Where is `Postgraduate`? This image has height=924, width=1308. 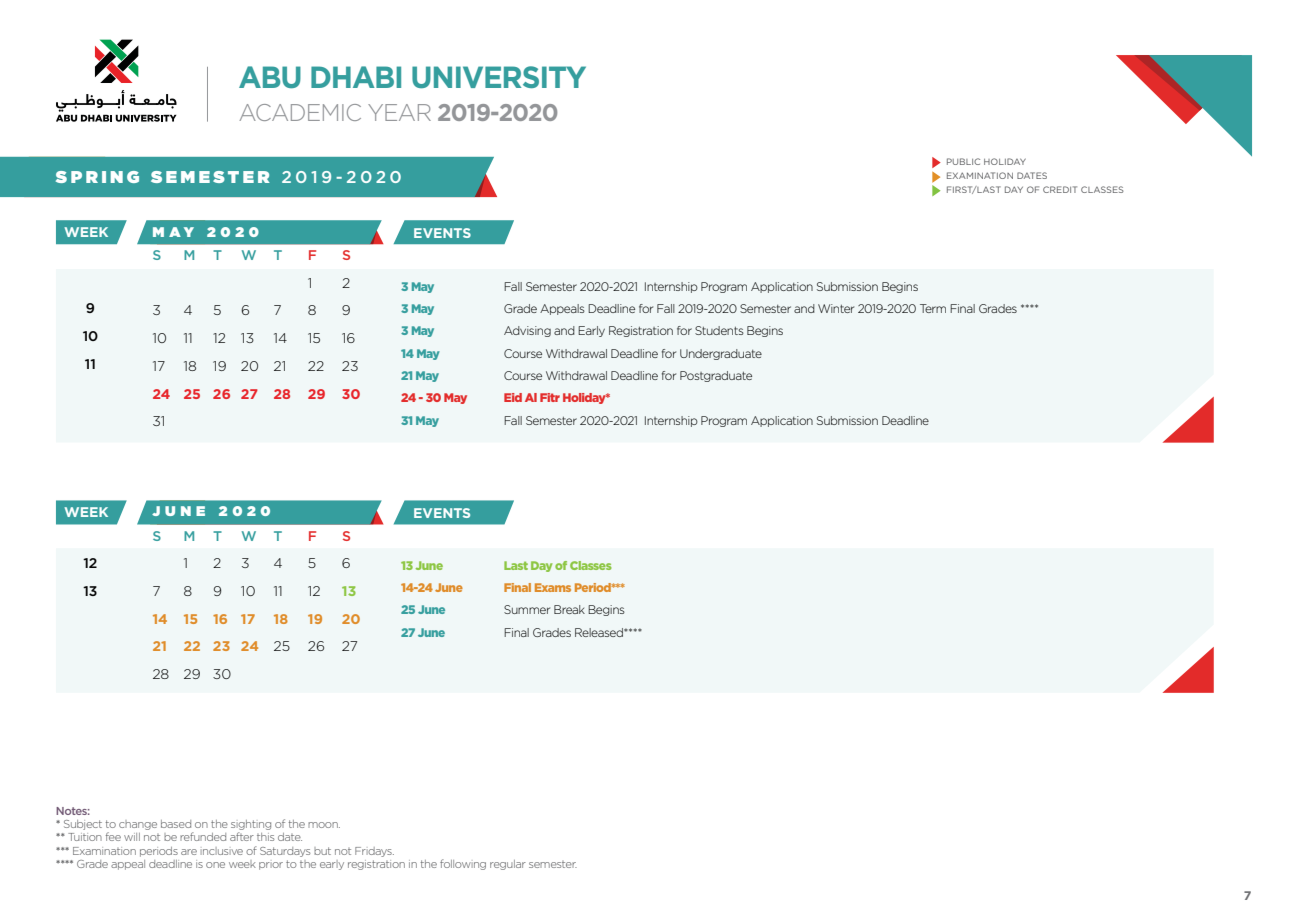
Postgraduate is located at coordinates (716, 376).
